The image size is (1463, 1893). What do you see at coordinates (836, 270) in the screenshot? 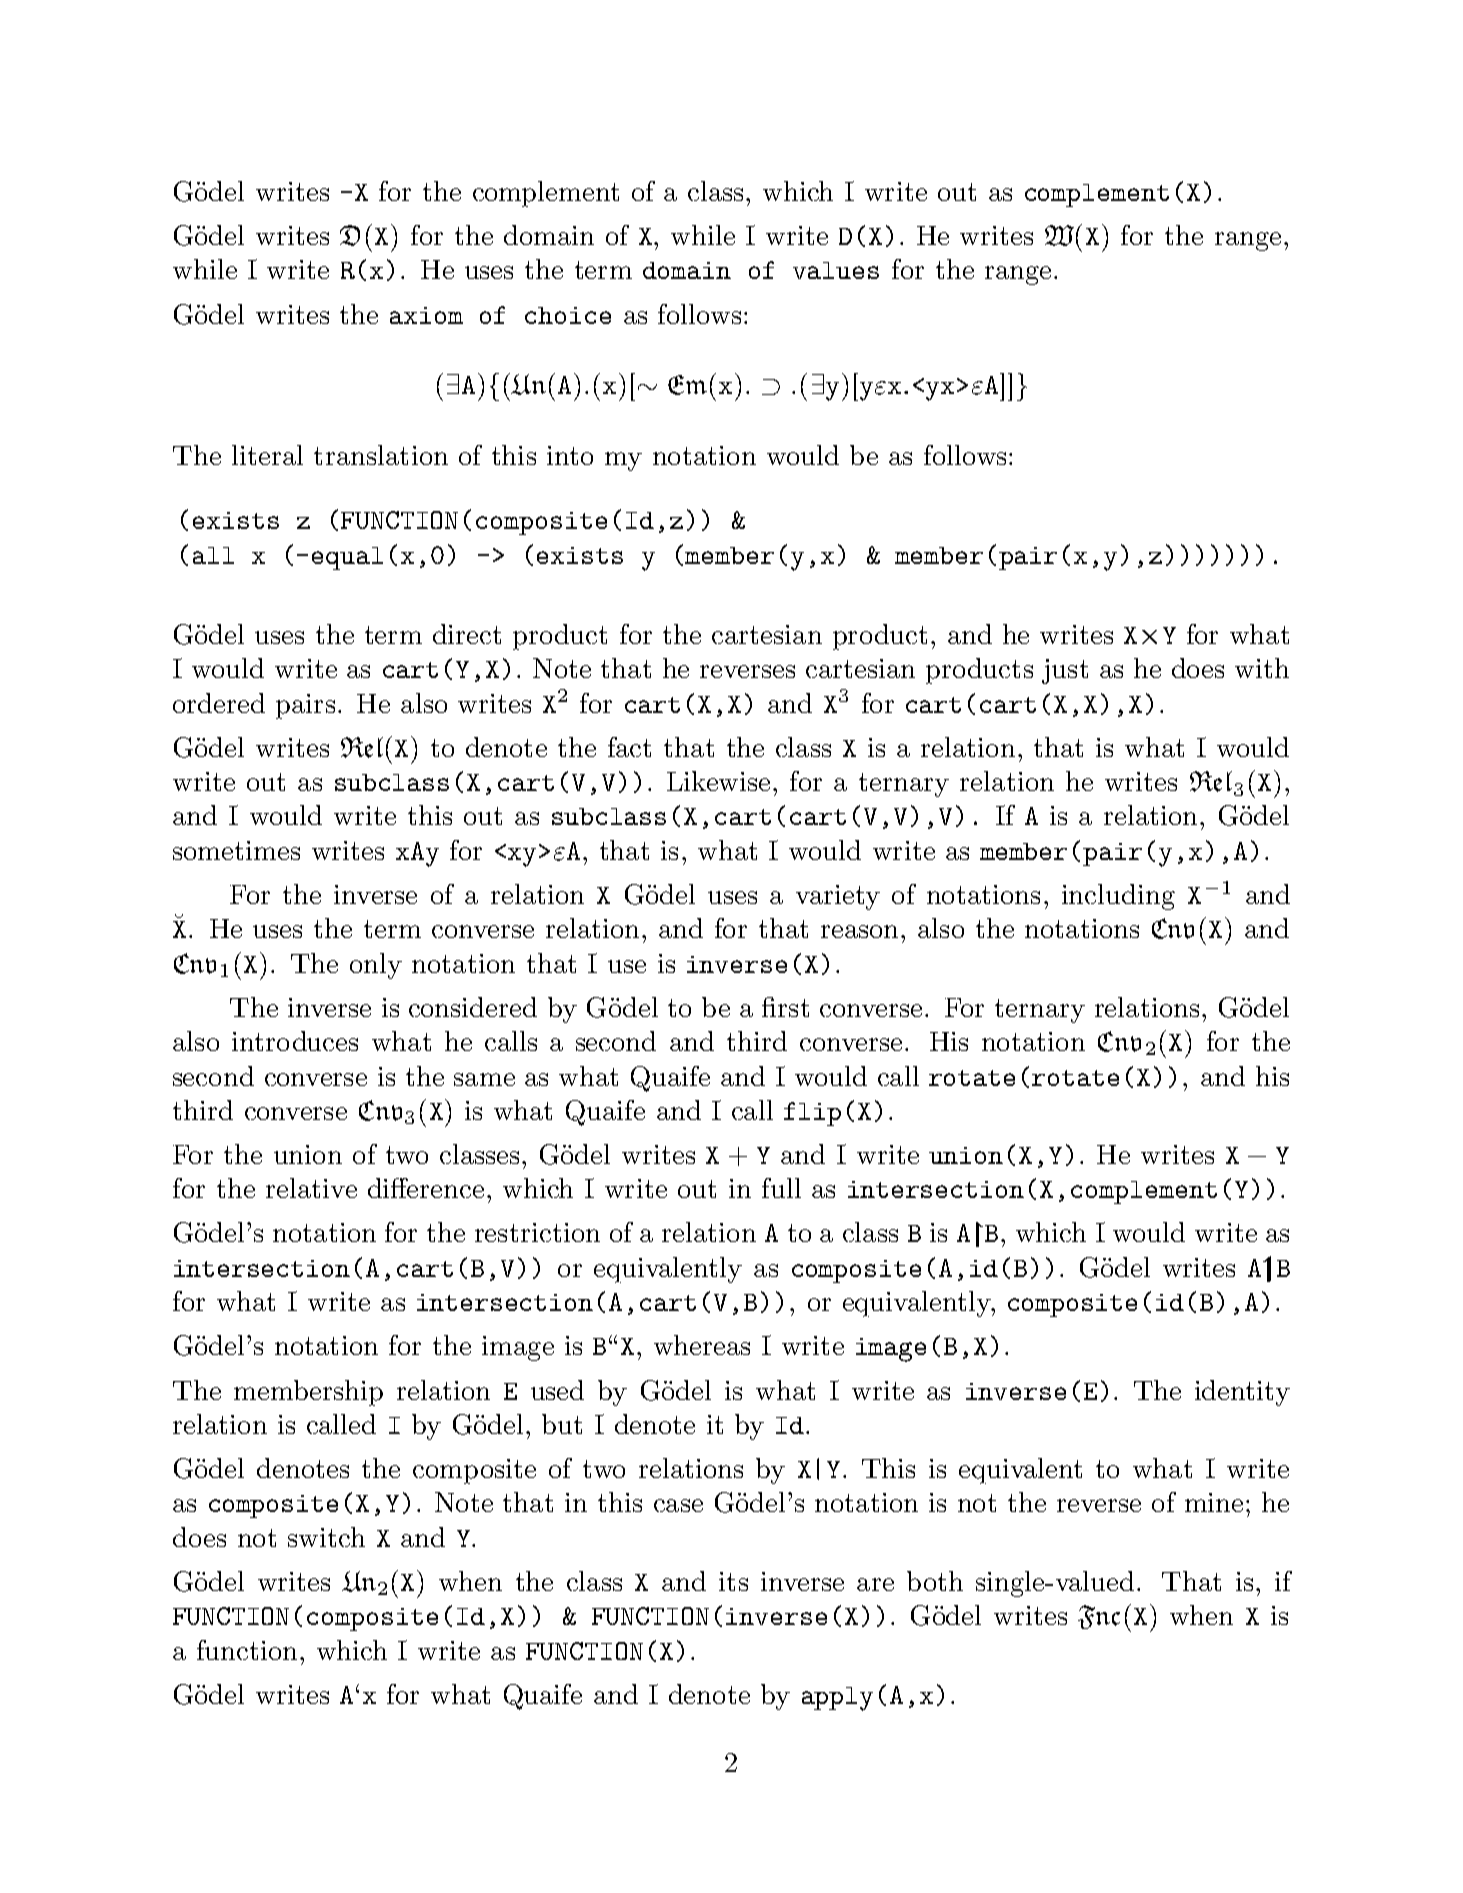
I see `values` at bounding box center [836, 270].
